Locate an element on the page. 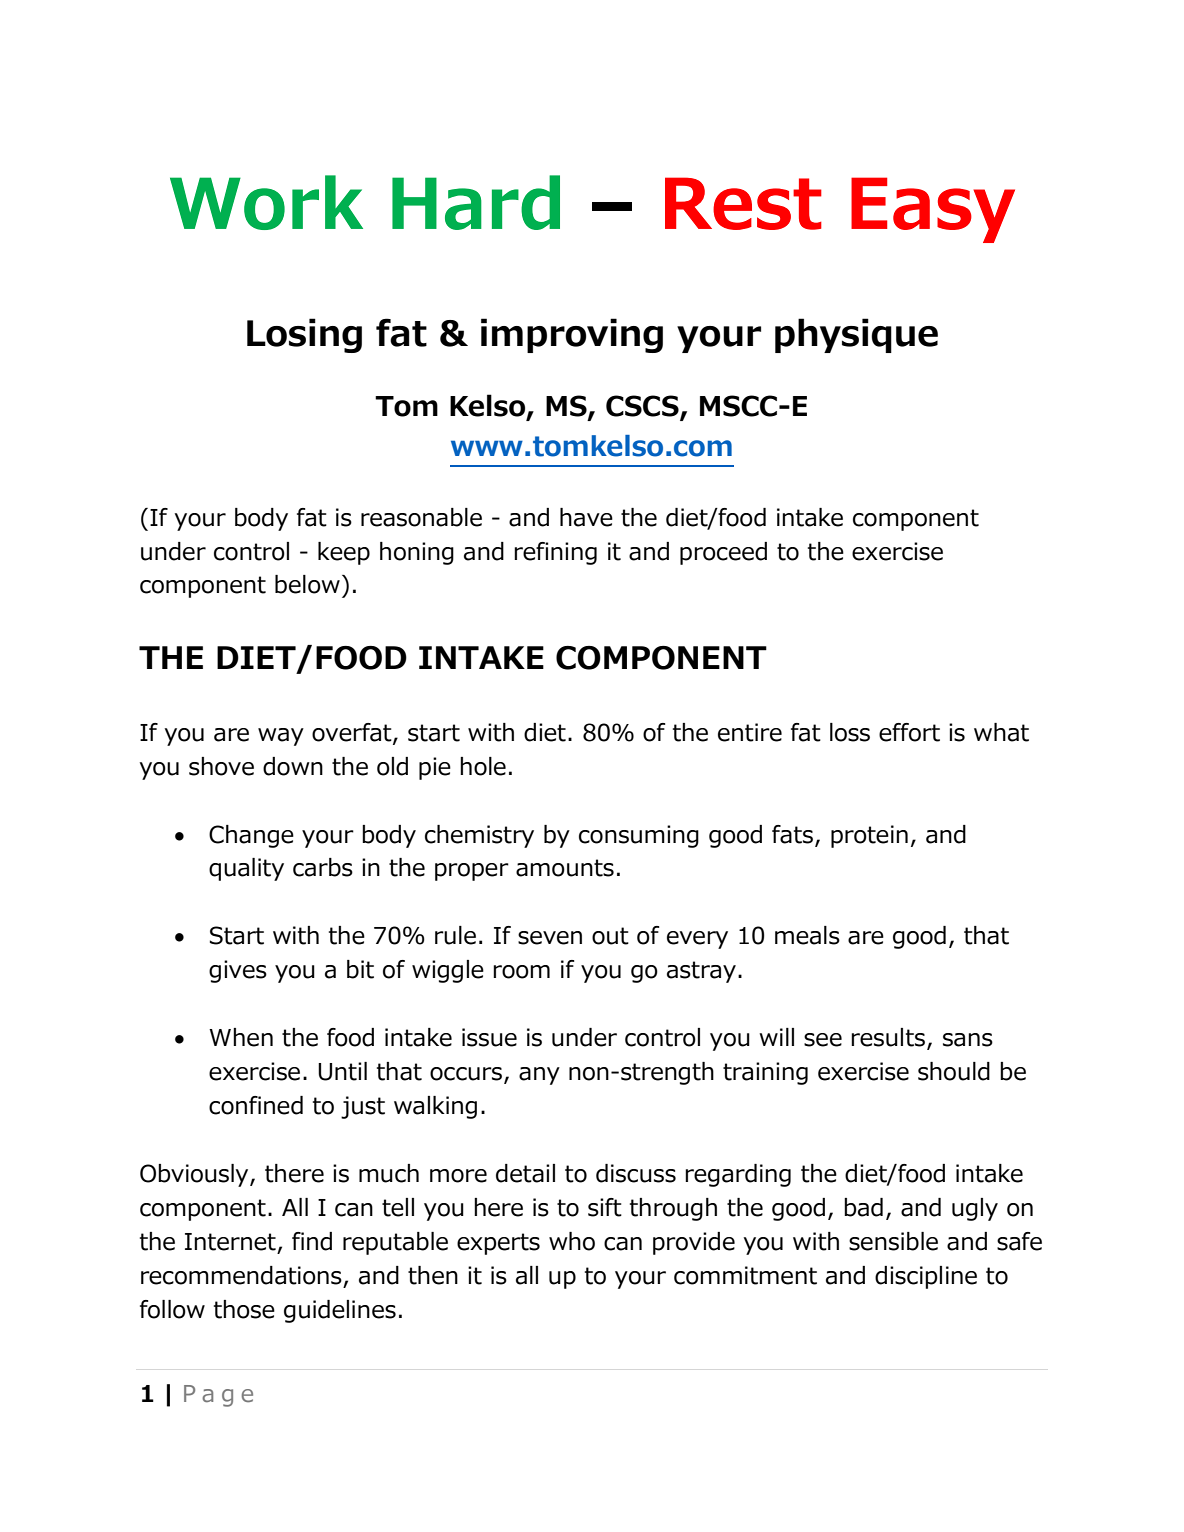 The image size is (1184, 1532). proceed is located at coordinates (723, 553).
